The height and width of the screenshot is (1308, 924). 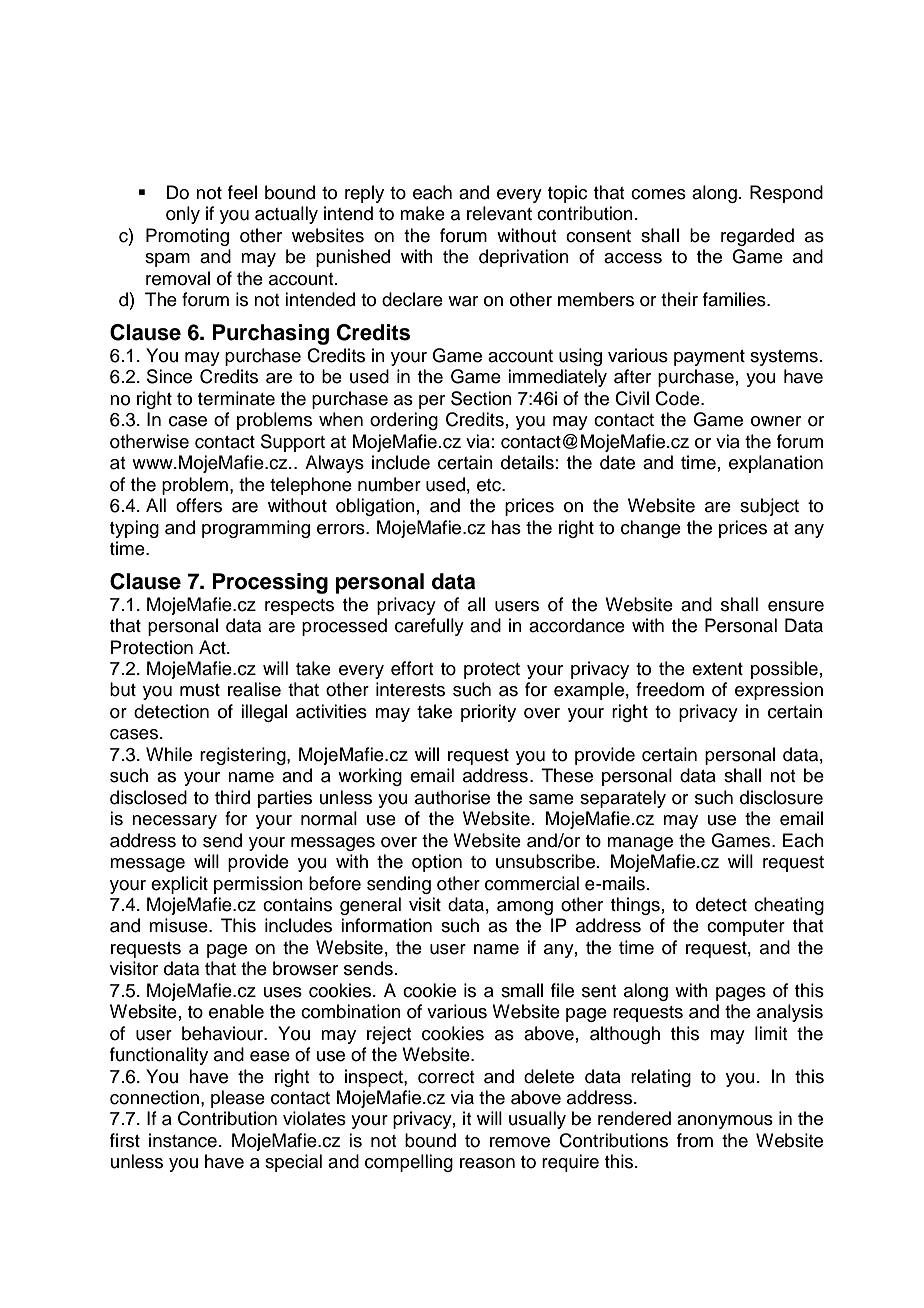 I want to click on extent, so click(x=717, y=669).
